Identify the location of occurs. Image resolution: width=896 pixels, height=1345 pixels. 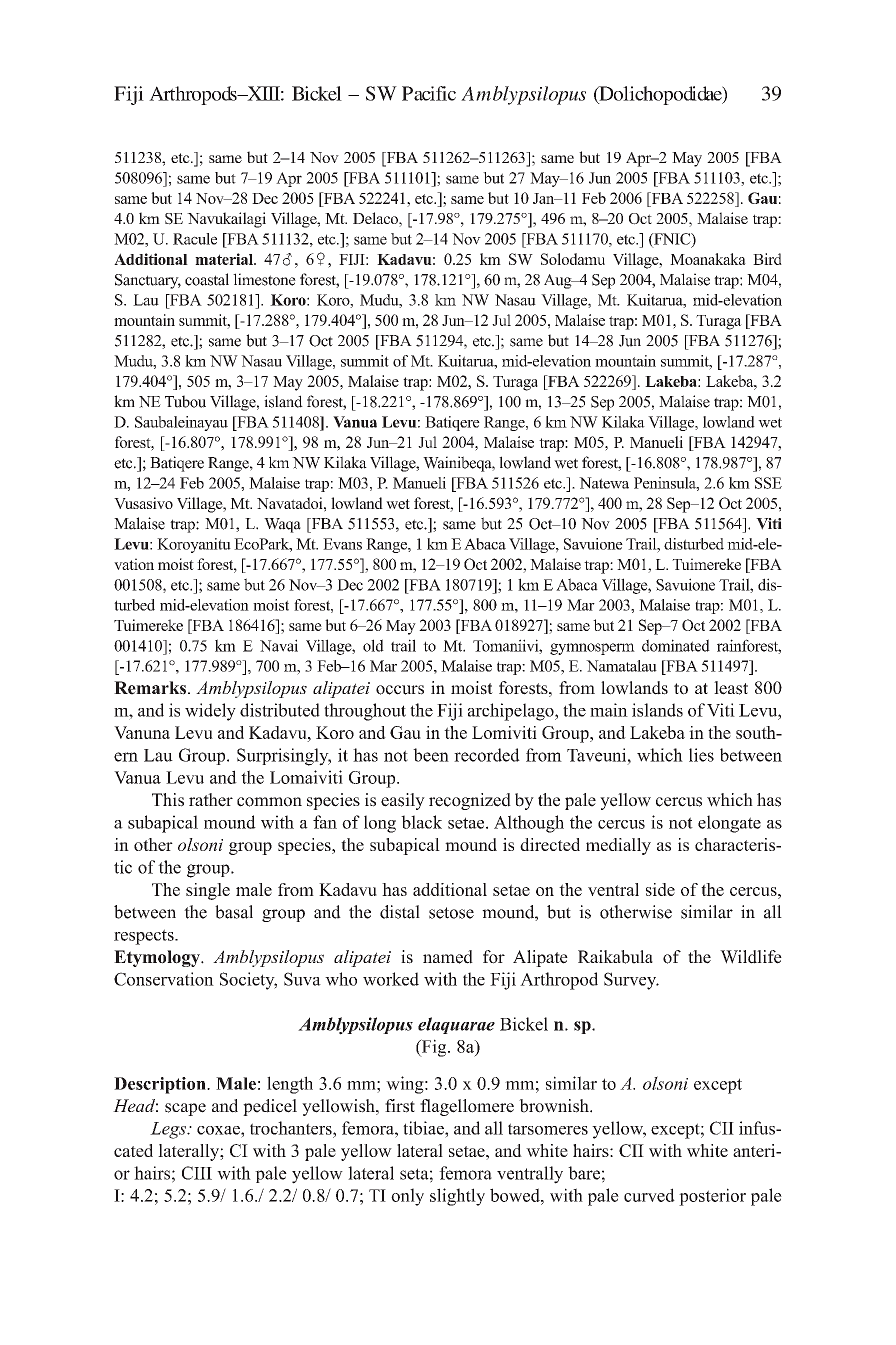
(400, 690).
